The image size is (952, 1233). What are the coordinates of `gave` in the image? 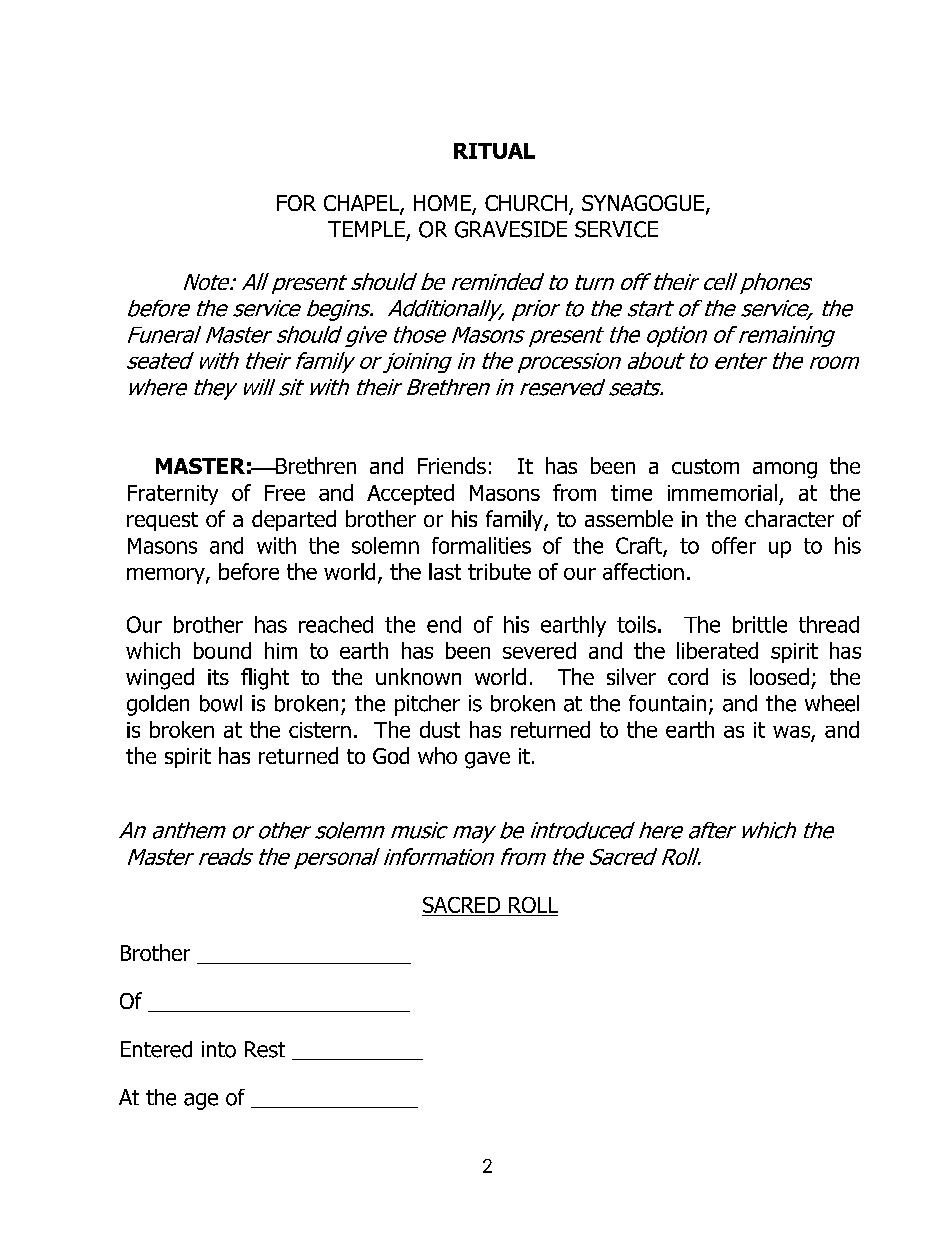 It's located at (487, 760).
